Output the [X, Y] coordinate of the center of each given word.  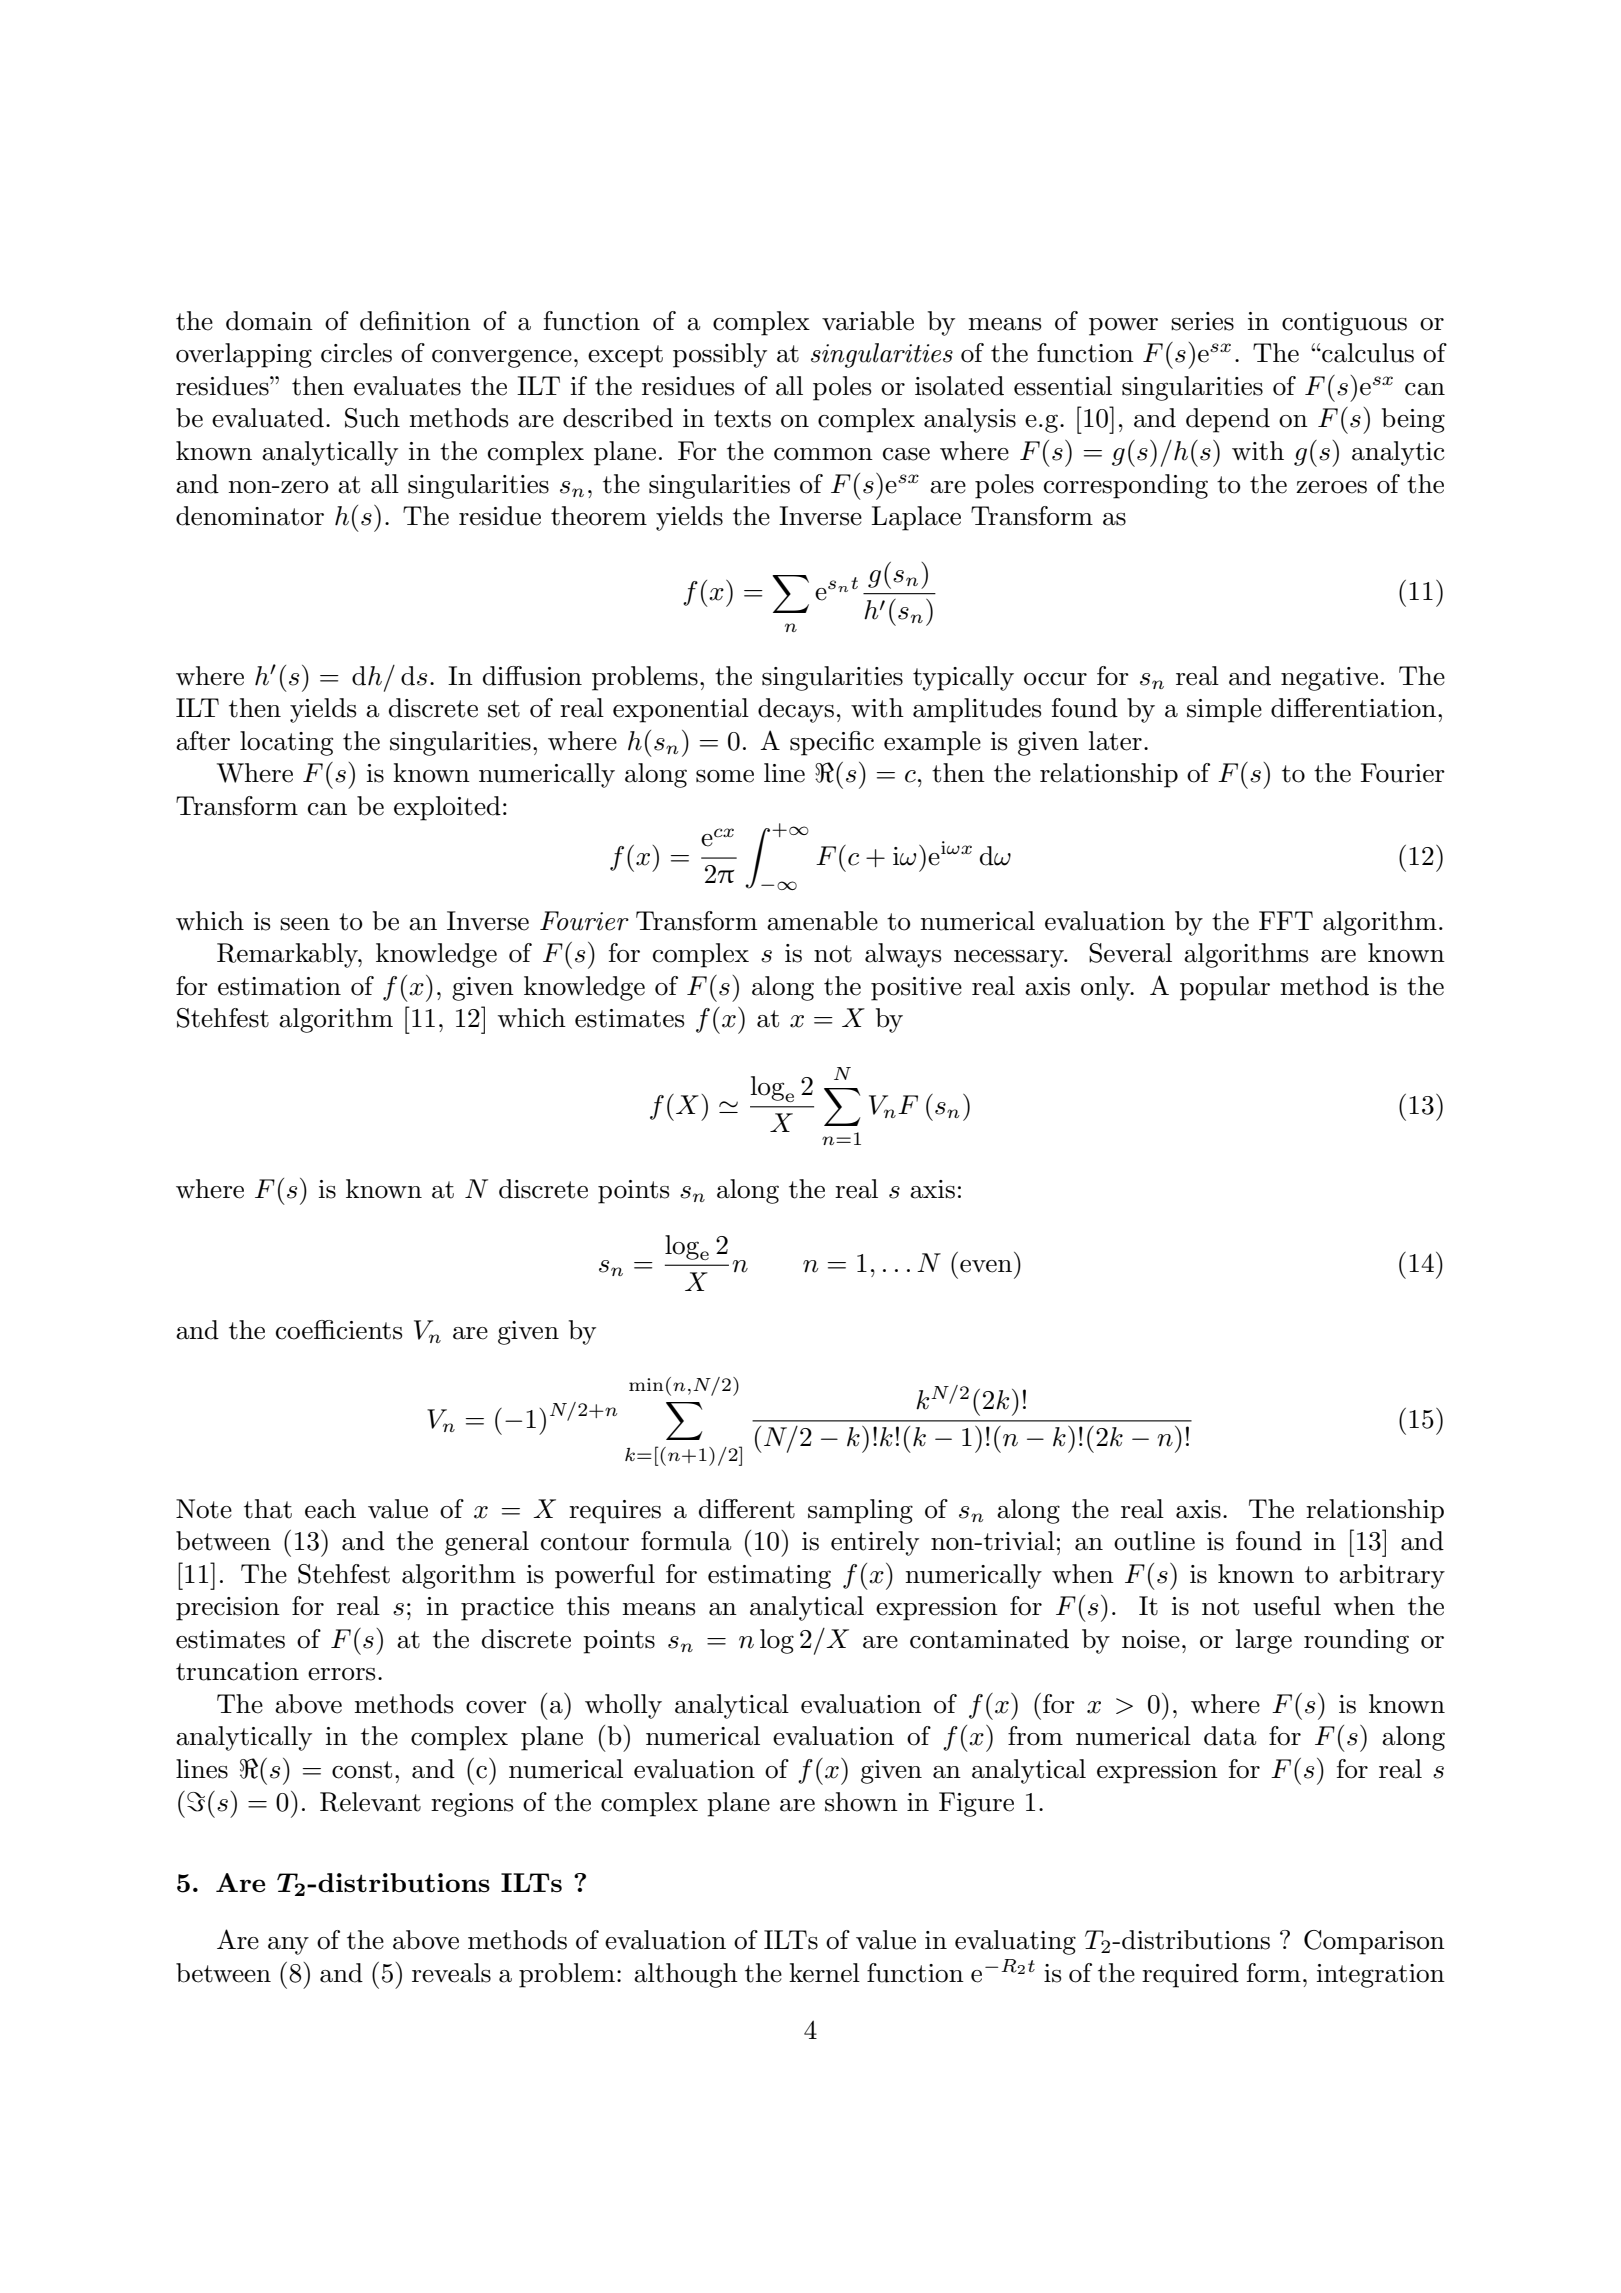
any [288, 1946]
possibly [720, 355]
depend [1228, 420]
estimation [279, 986]
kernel [824, 1973]
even [986, 1266]
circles [356, 353]
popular [1225, 988]
